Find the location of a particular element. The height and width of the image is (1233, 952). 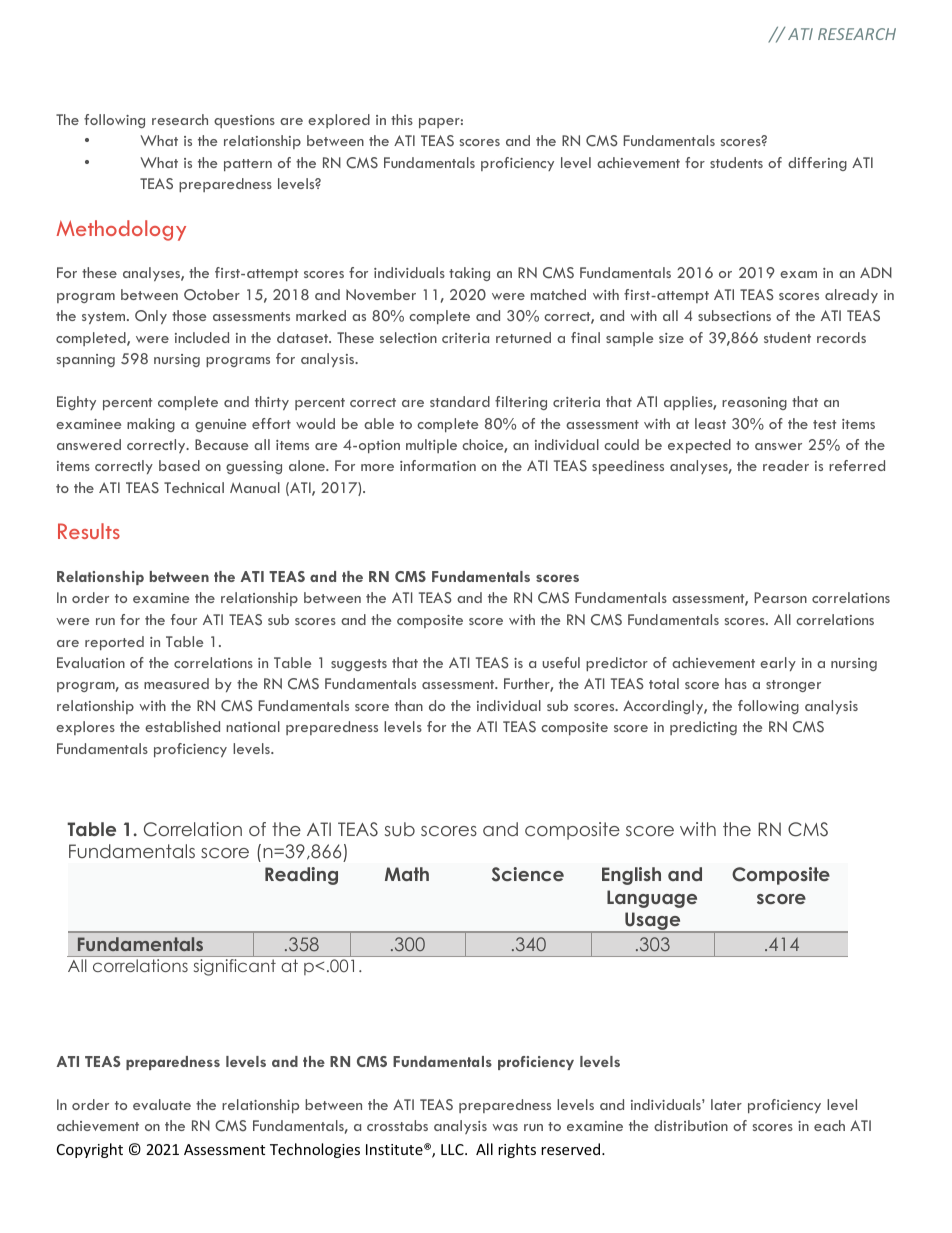

early is located at coordinates (778, 664).
